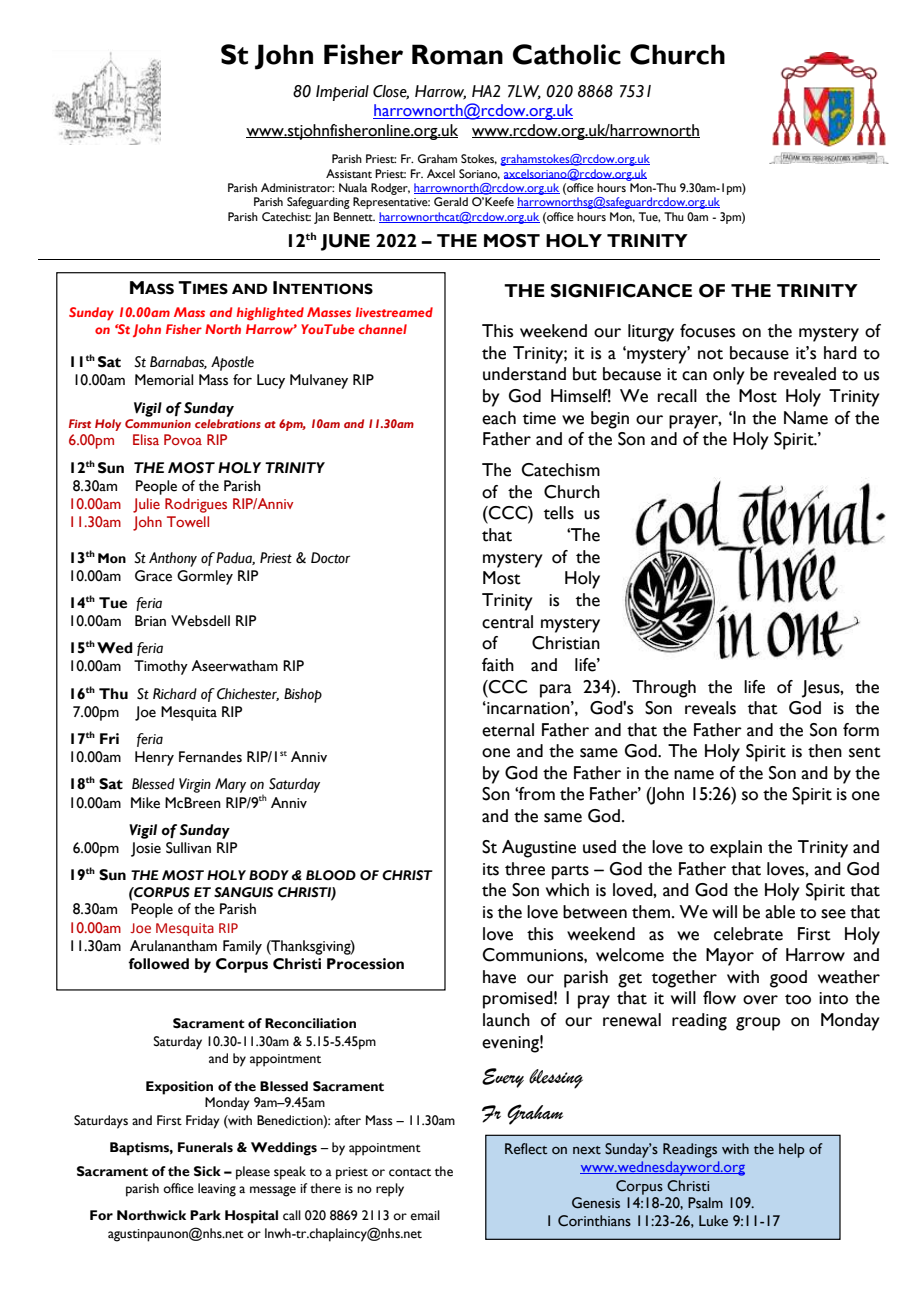  Describe the element at coordinates (780, 912) in the image. I see `able` at that location.
